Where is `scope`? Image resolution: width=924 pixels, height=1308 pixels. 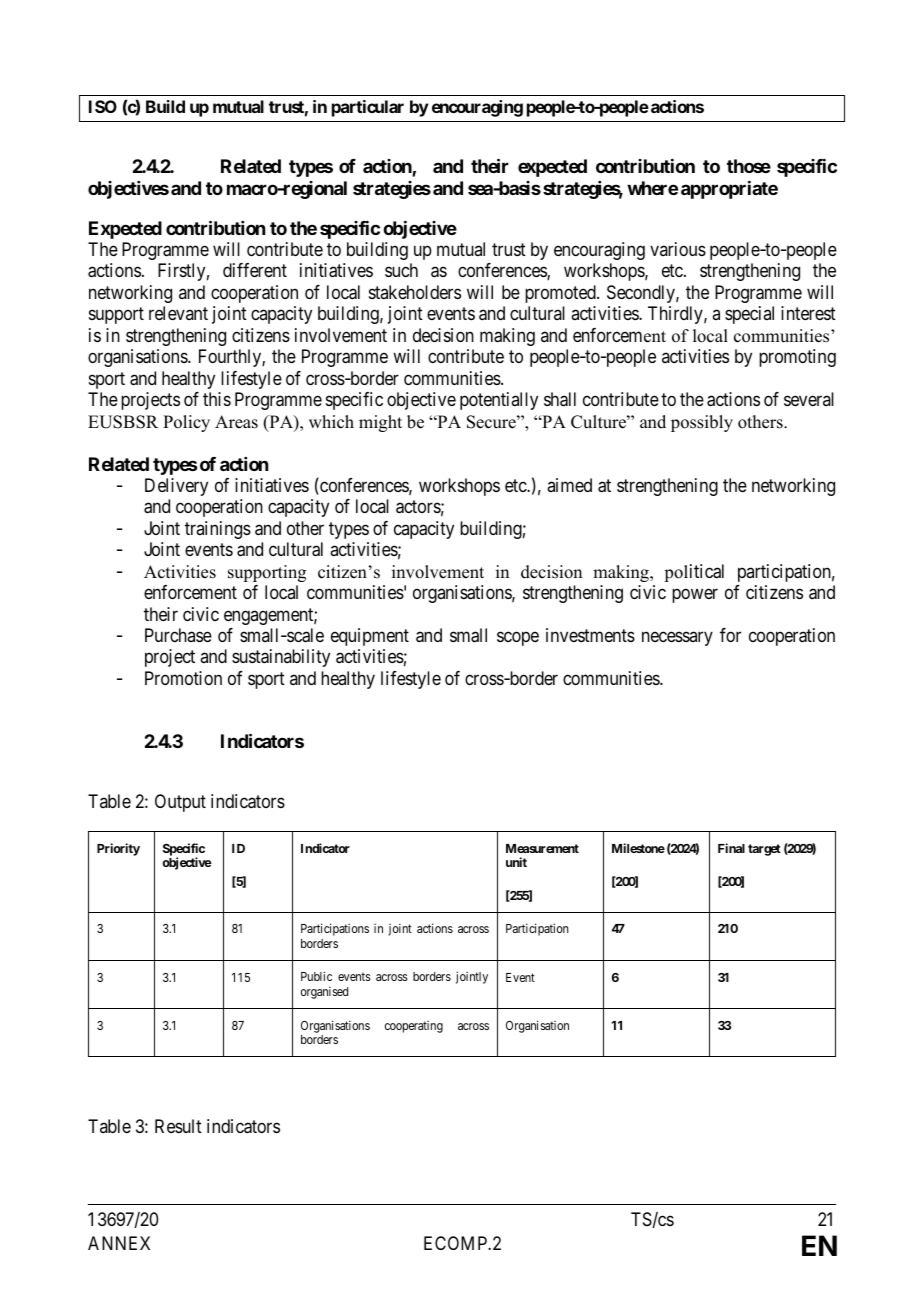 scope is located at coordinates (518, 638).
